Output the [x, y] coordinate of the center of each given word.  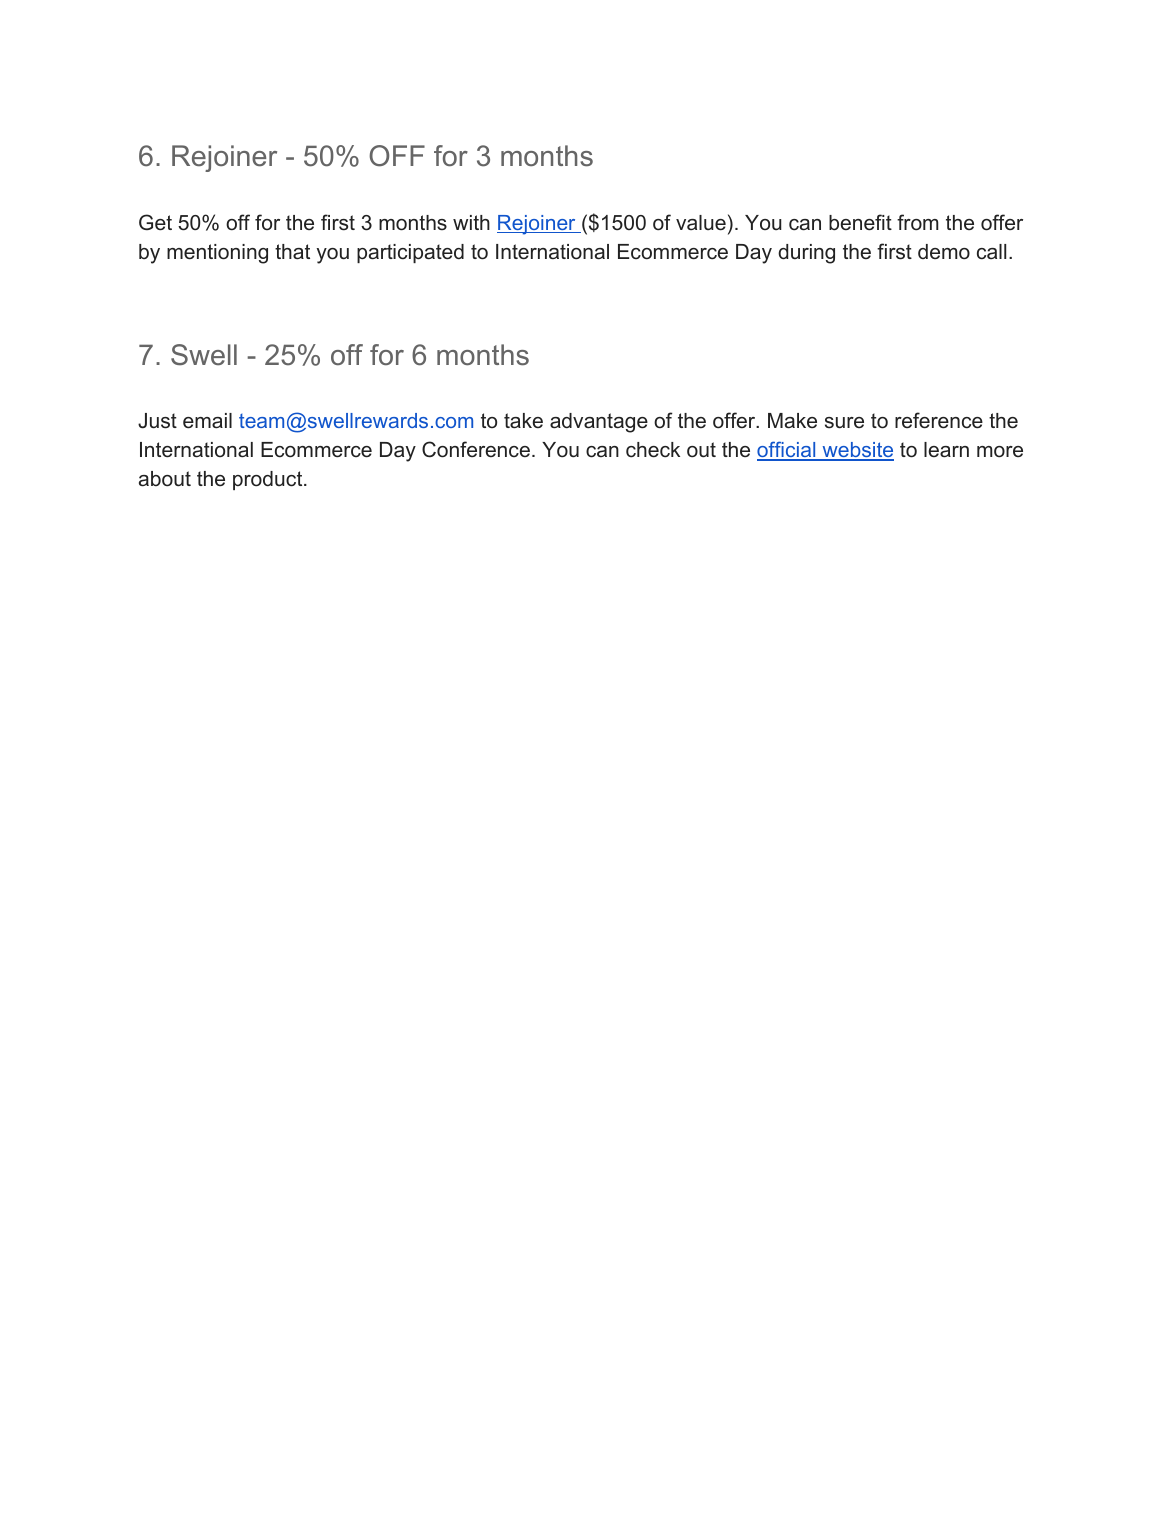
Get [155, 222]
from [918, 222]
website [857, 451]
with [471, 222]
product [269, 480]
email [207, 421]
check [653, 450]
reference [939, 420]
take [523, 421]
